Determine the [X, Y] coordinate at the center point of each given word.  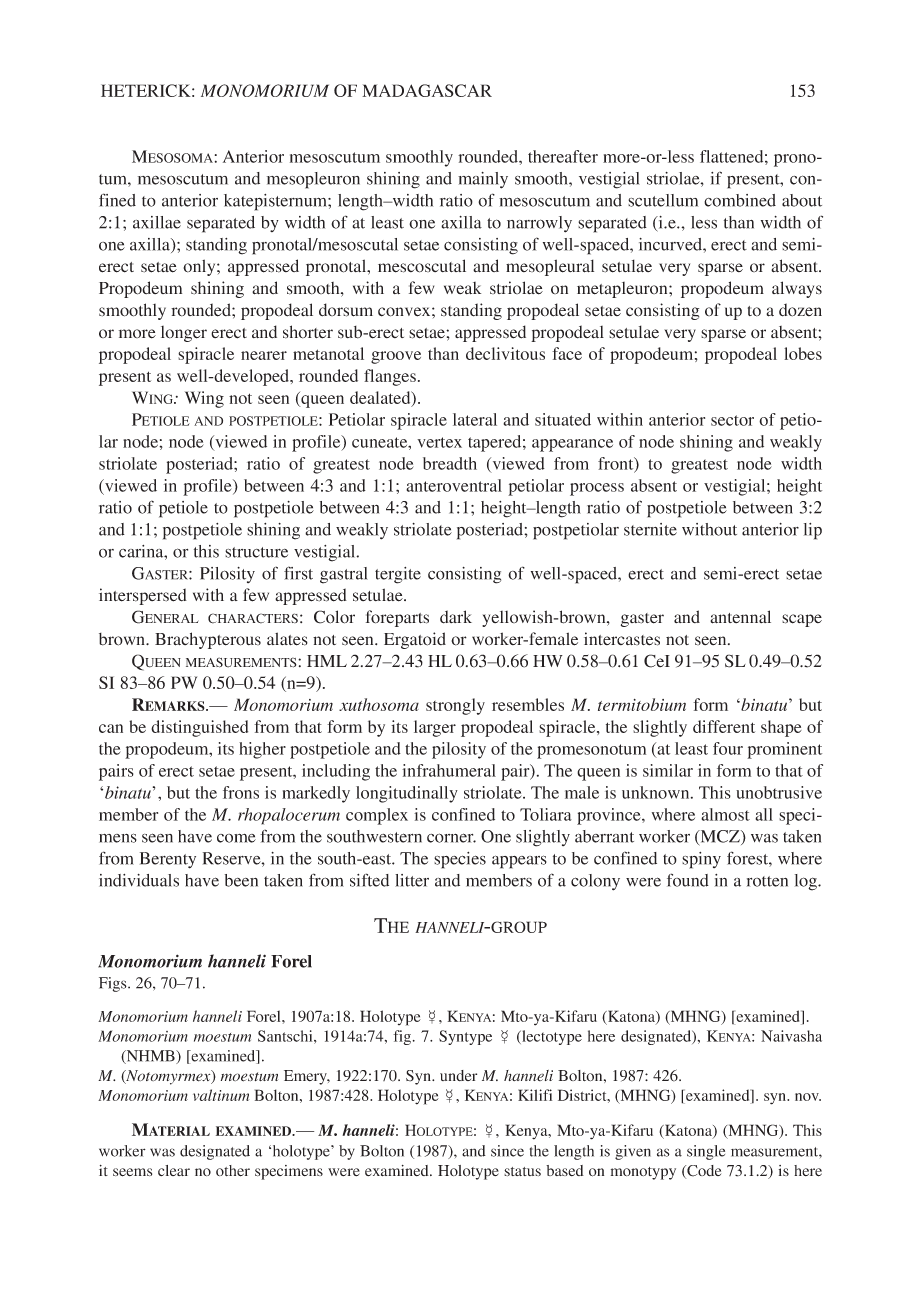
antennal [740, 617]
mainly [483, 180]
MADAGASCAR [427, 90]
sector [732, 420]
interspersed [143, 596]
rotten [767, 881]
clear [174, 1170]
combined [740, 200]
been [241, 880]
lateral [475, 419]
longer [184, 334]
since [507, 1151]
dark [456, 617]
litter [412, 880]
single [706, 1152]
